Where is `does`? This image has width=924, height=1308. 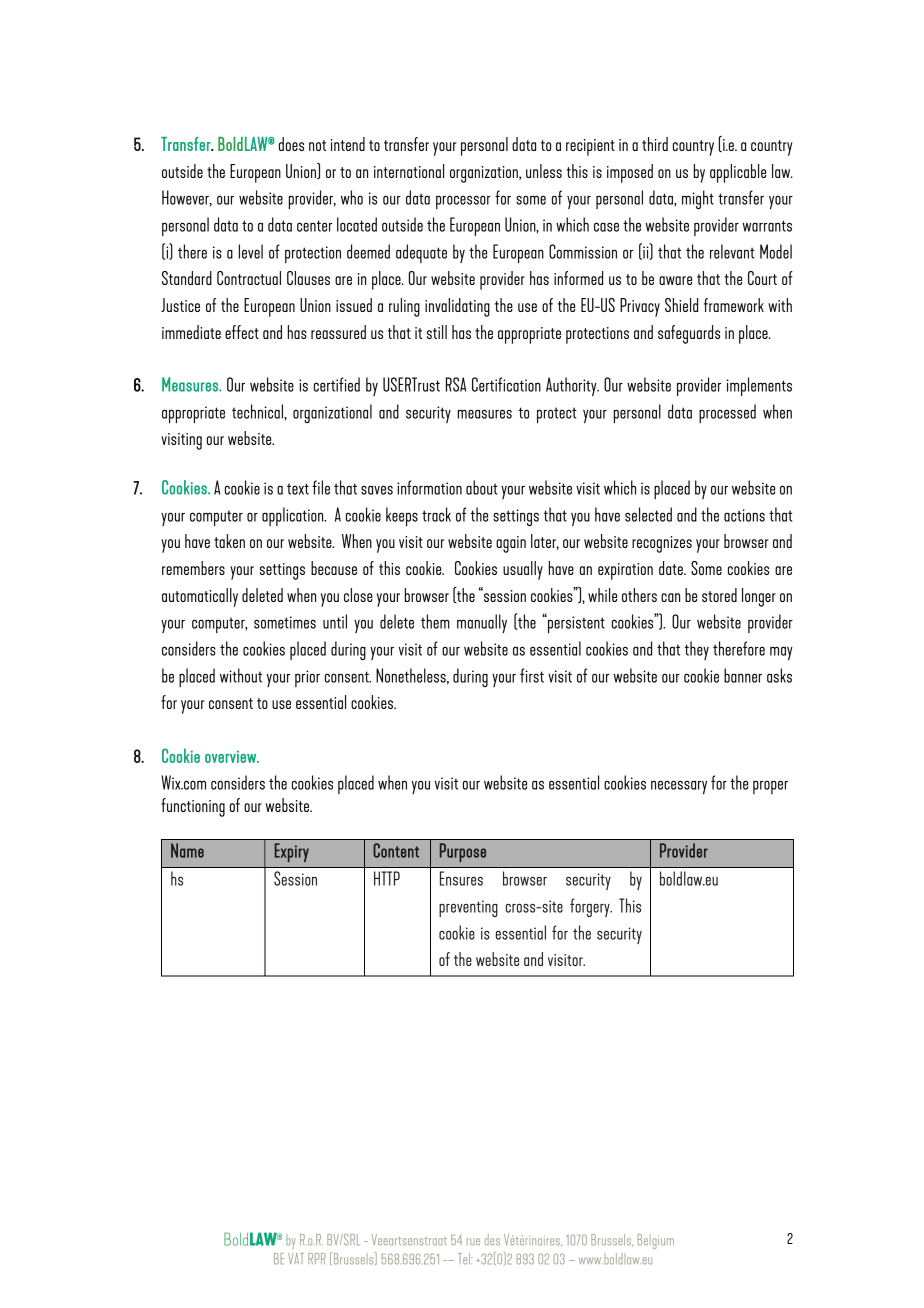
does is located at coordinates (291, 144).
